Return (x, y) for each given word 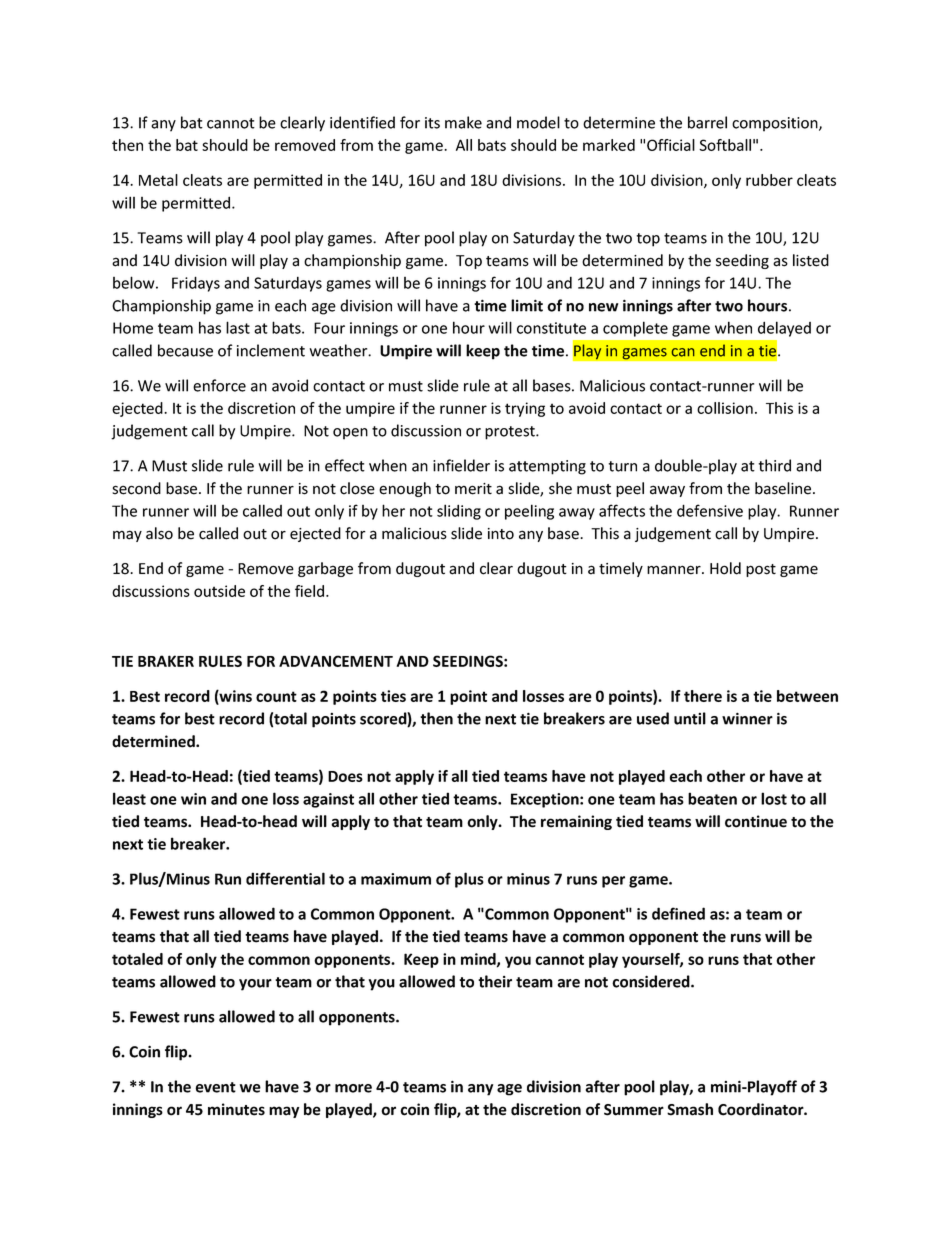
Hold (725, 568)
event (215, 1087)
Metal (158, 180)
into (501, 534)
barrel (707, 122)
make (463, 122)
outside (219, 591)
